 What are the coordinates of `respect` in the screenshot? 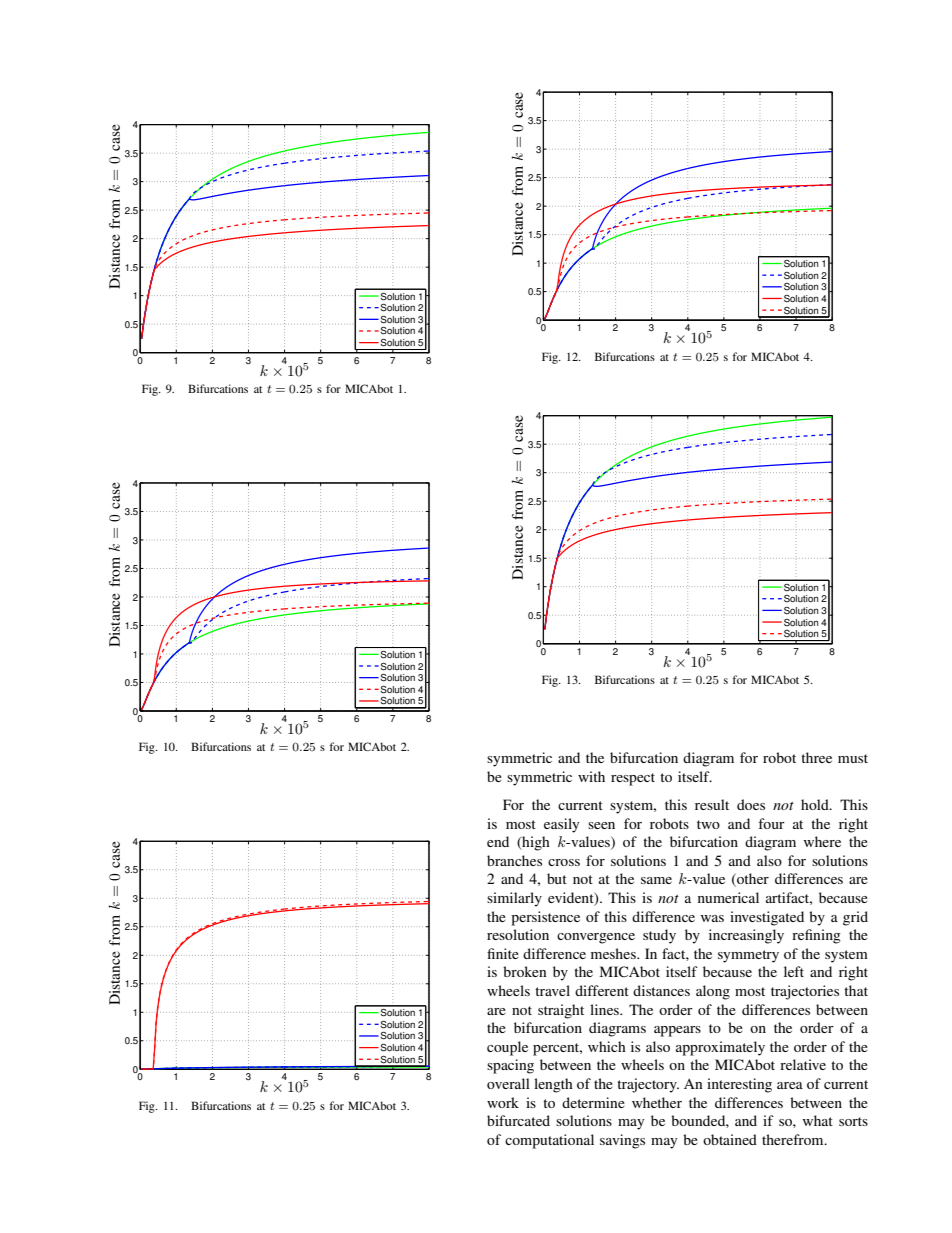 It's located at (633, 779).
